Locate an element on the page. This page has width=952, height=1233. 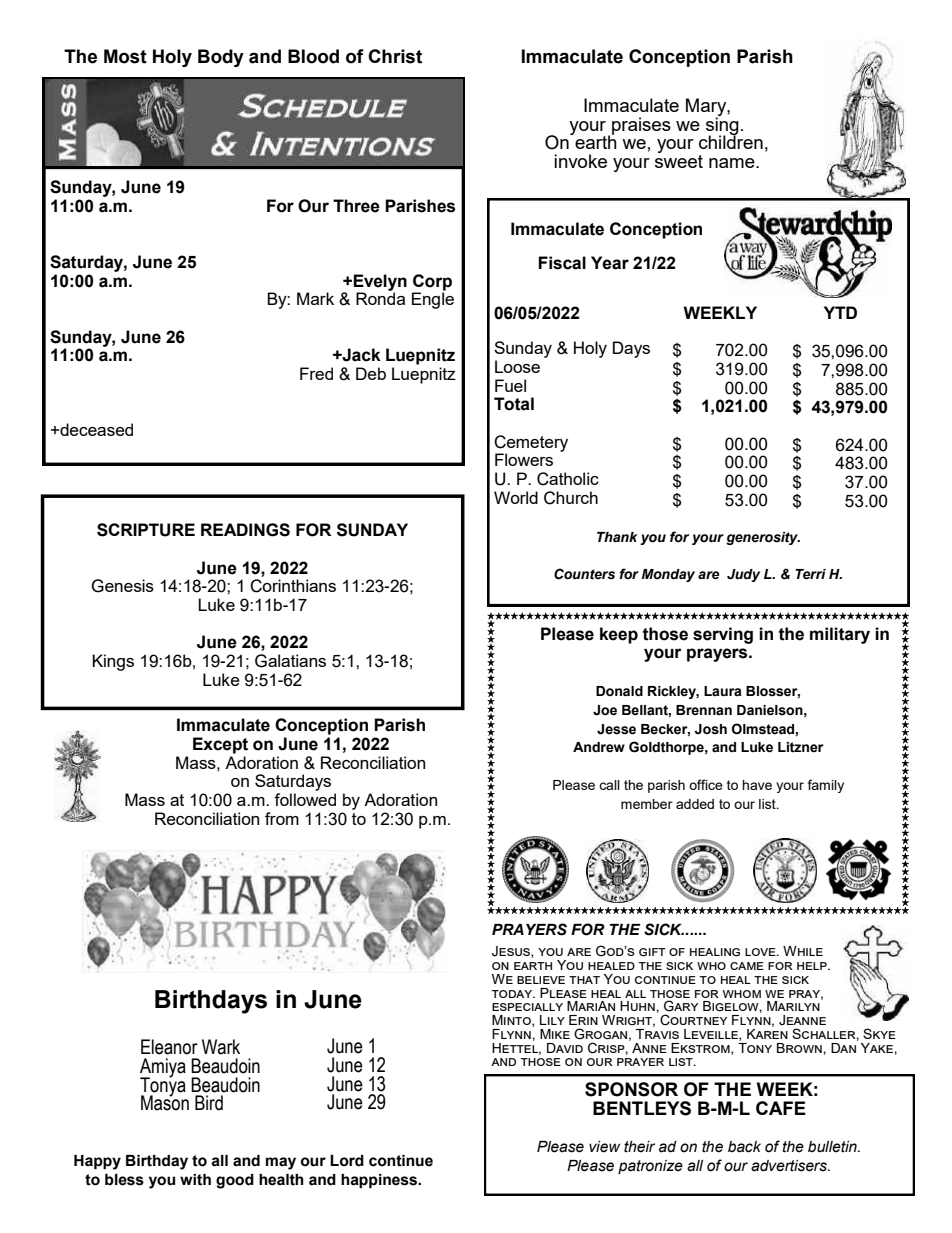
While is located at coordinates (803, 951).
